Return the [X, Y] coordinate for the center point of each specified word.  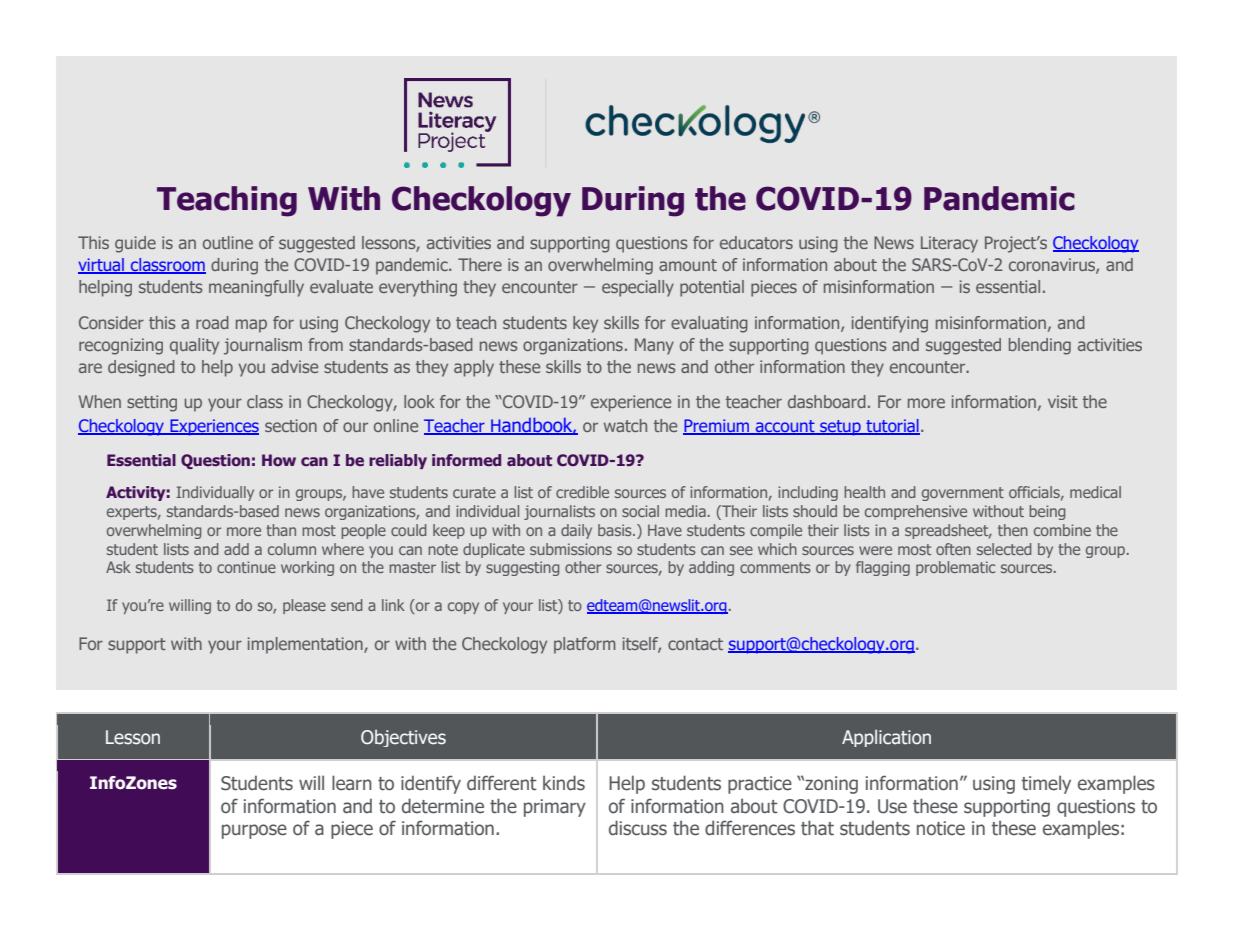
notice [941, 828]
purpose [254, 831]
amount [688, 265]
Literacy [949, 244]
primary [555, 808]
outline [228, 242]
